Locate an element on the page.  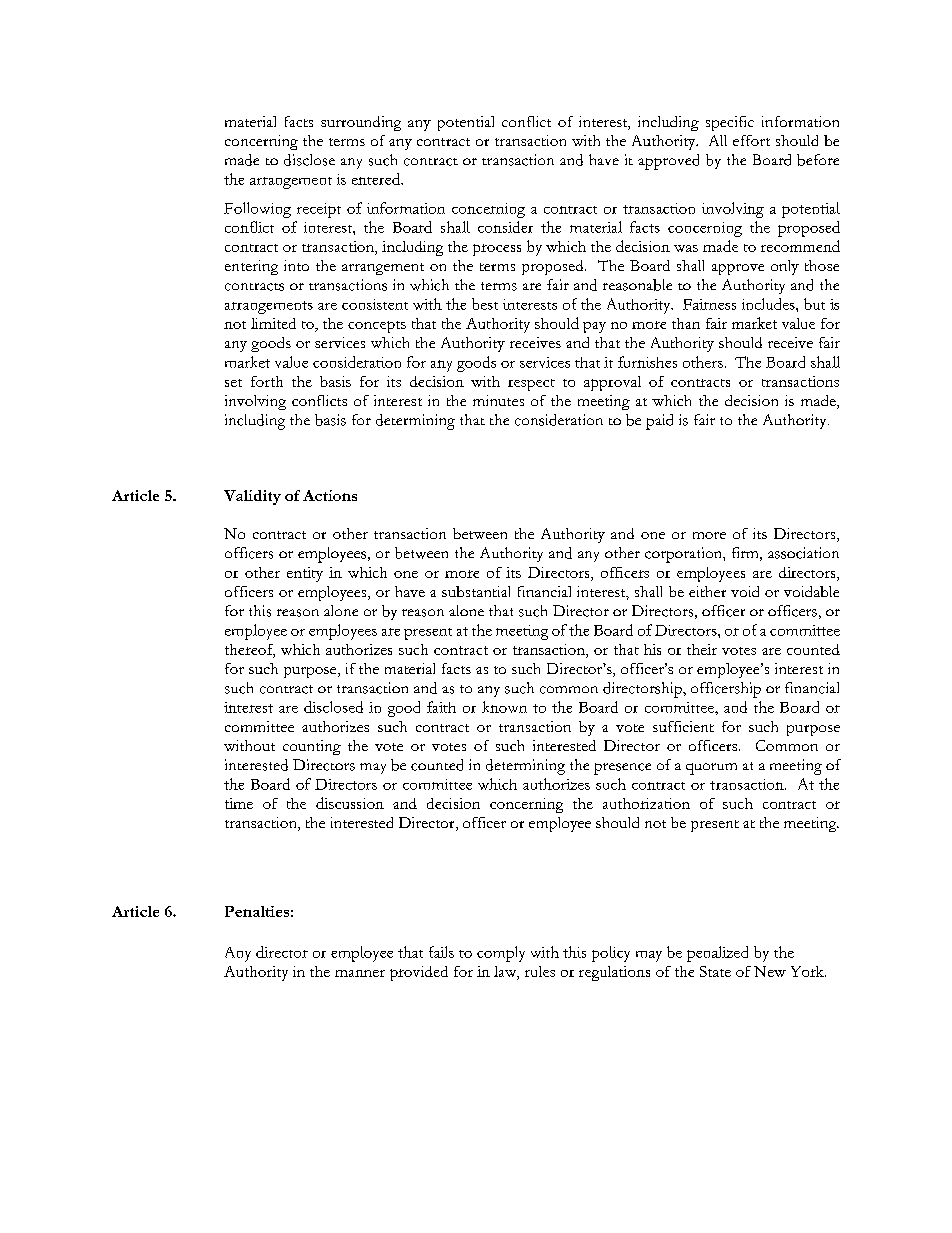
effort is located at coordinates (751, 140).
